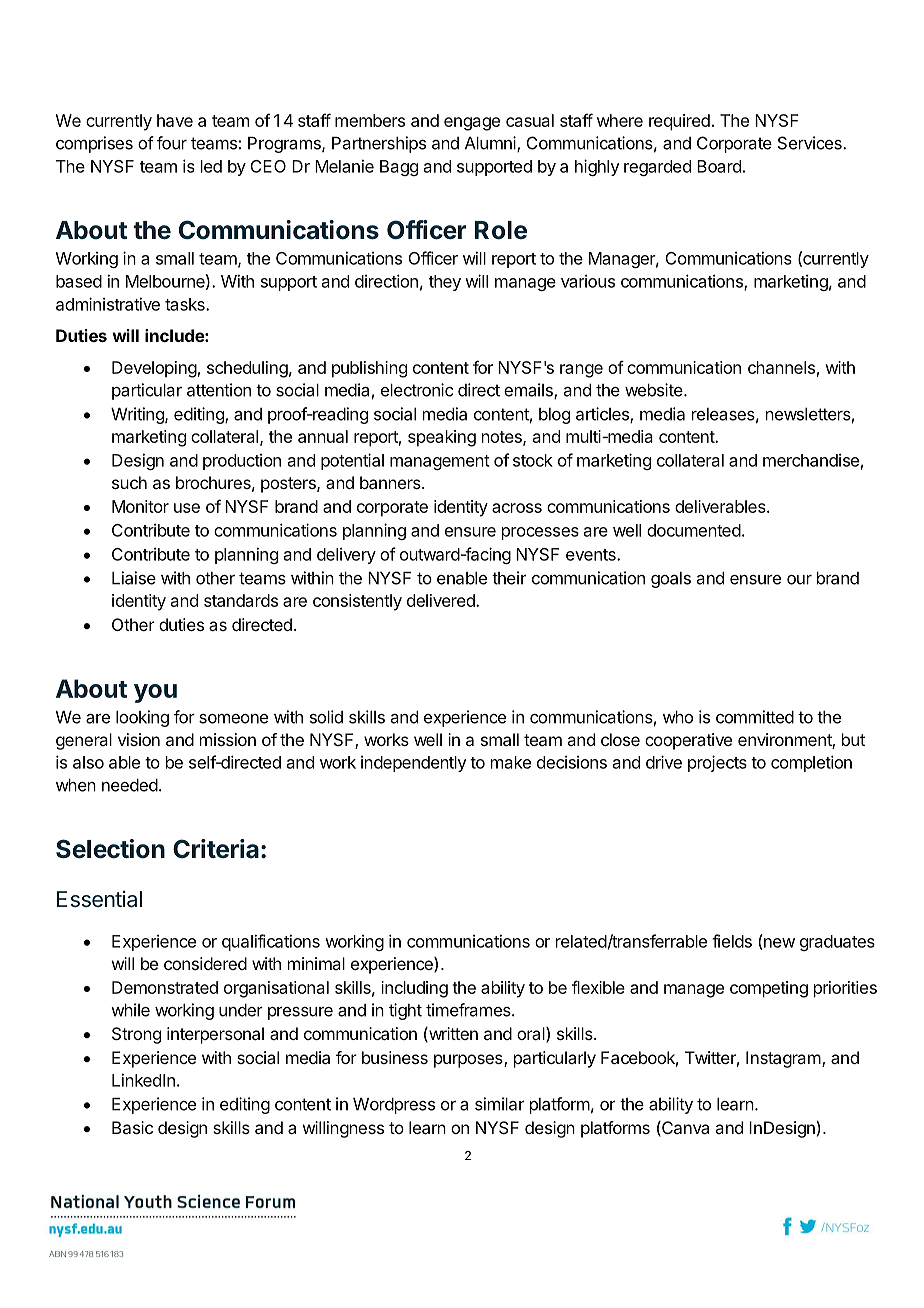 Image resolution: width=924 pixels, height=1308 pixels. Describe the element at coordinates (491, 144) in the document. I see `Alumni` at that location.
